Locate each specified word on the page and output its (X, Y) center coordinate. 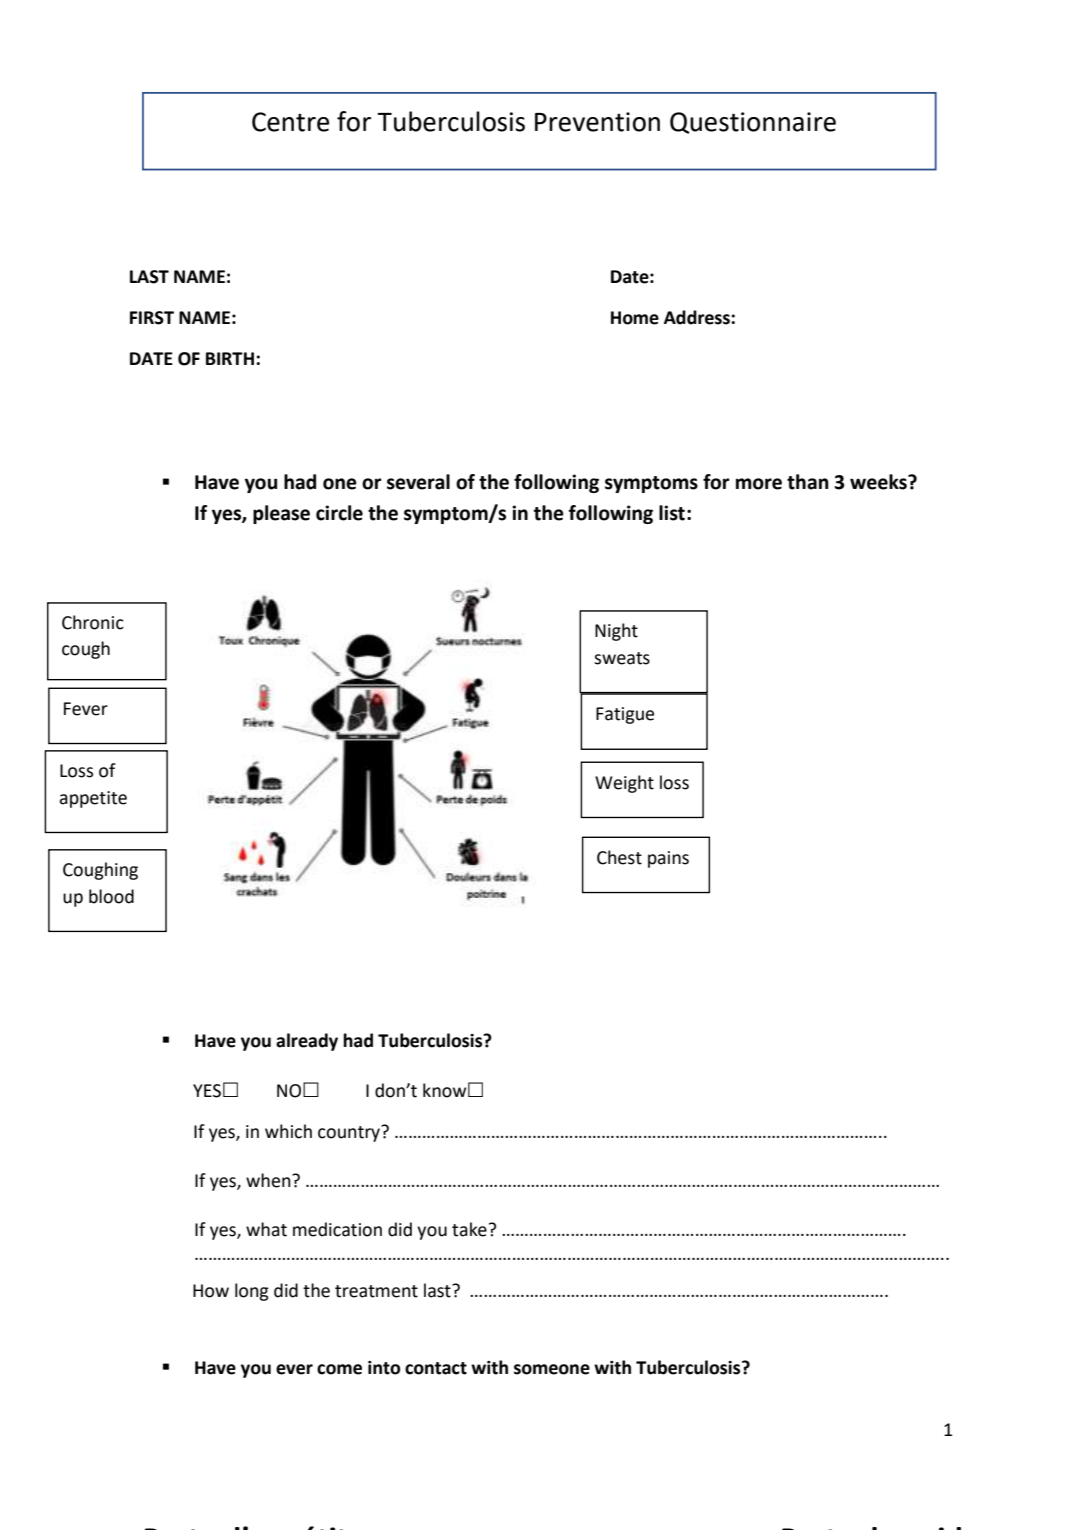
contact (436, 1368)
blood (111, 896)
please (281, 514)
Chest (619, 857)
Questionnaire (753, 123)
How (211, 1291)
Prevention (597, 122)
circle (339, 513)
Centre (290, 122)
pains (668, 859)
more (759, 484)
